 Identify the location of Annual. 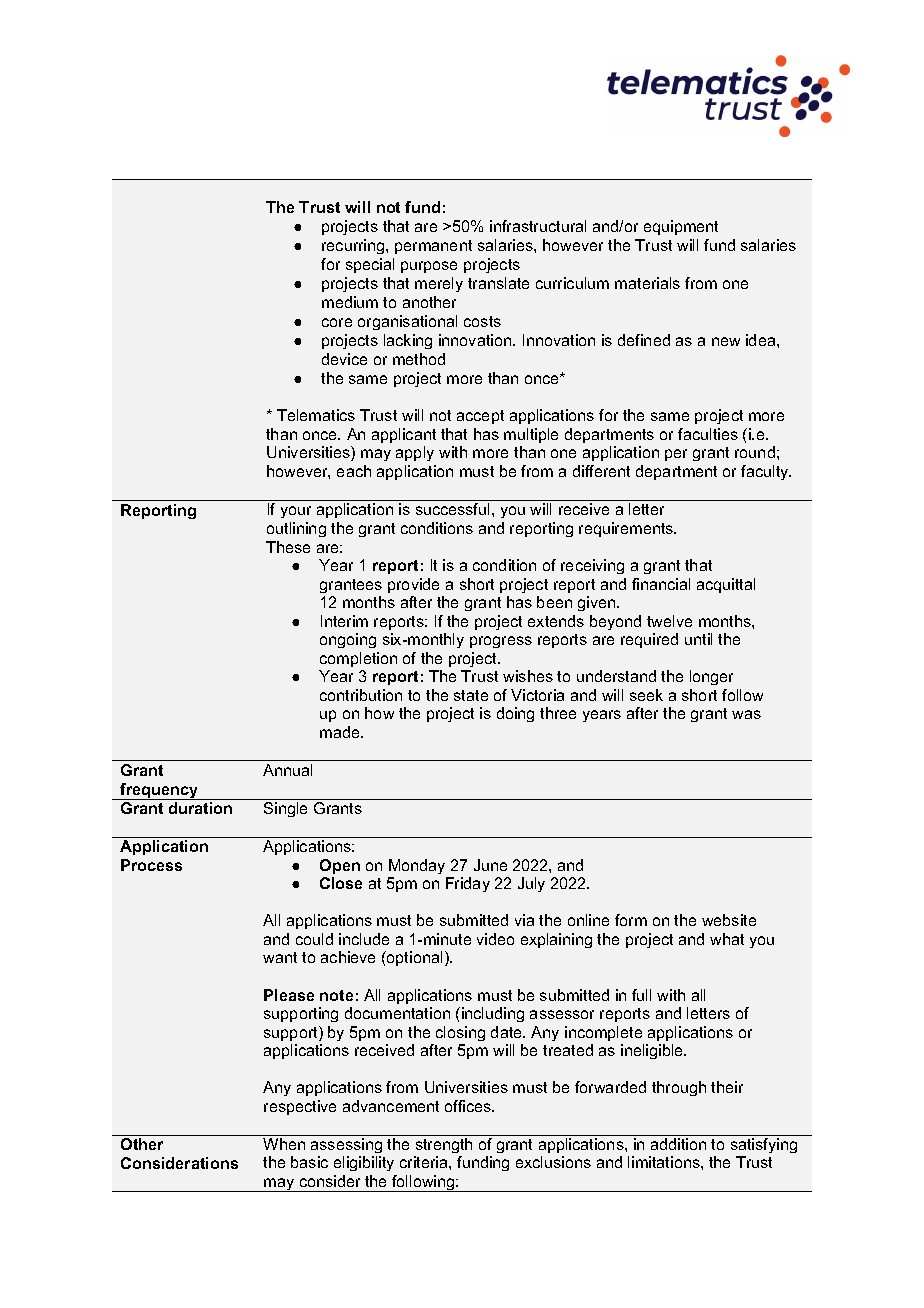
(287, 770).
